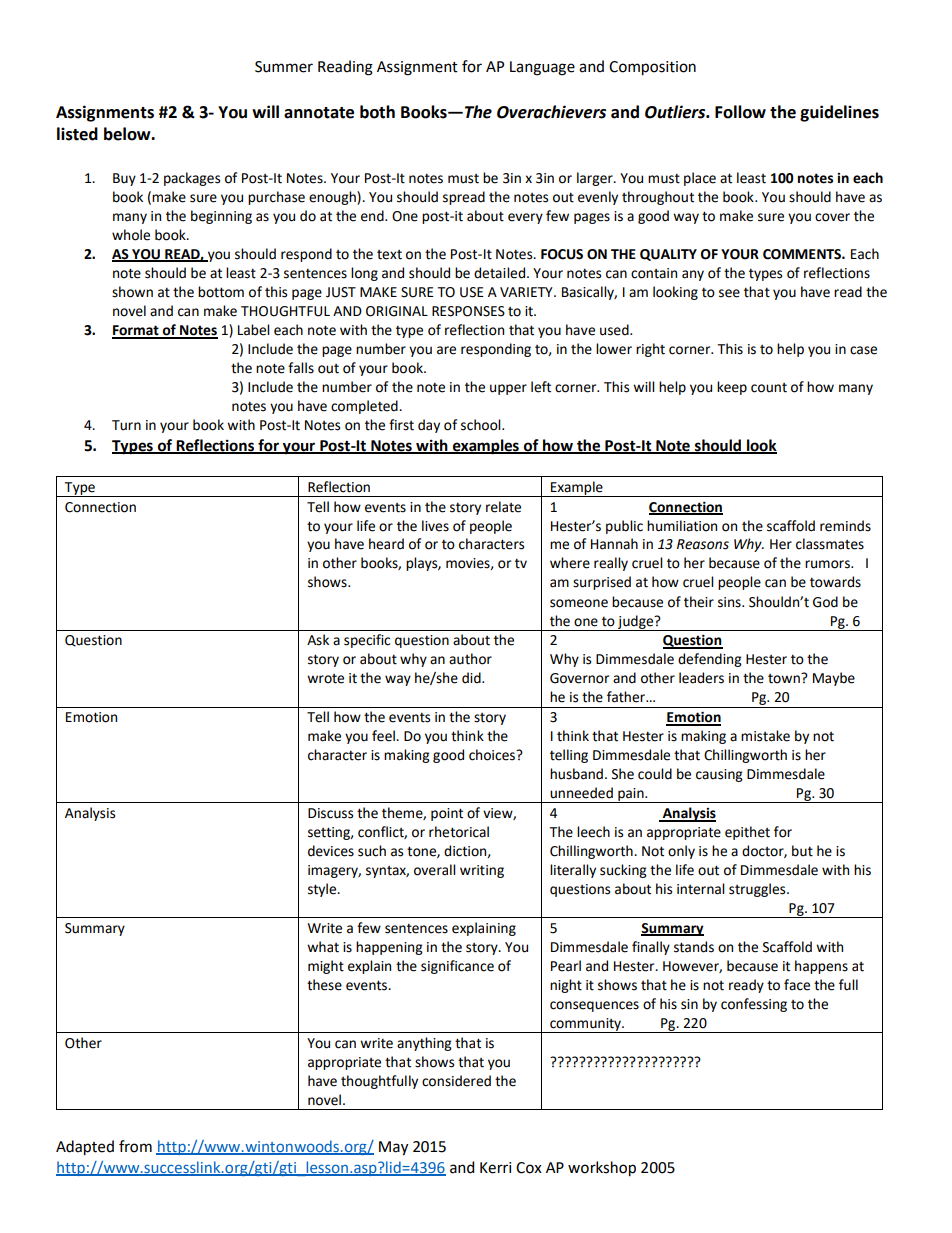 The width and height of the image is (952, 1233). What do you see at coordinates (542, 68) in the image?
I see `Language` at bounding box center [542, 68].
